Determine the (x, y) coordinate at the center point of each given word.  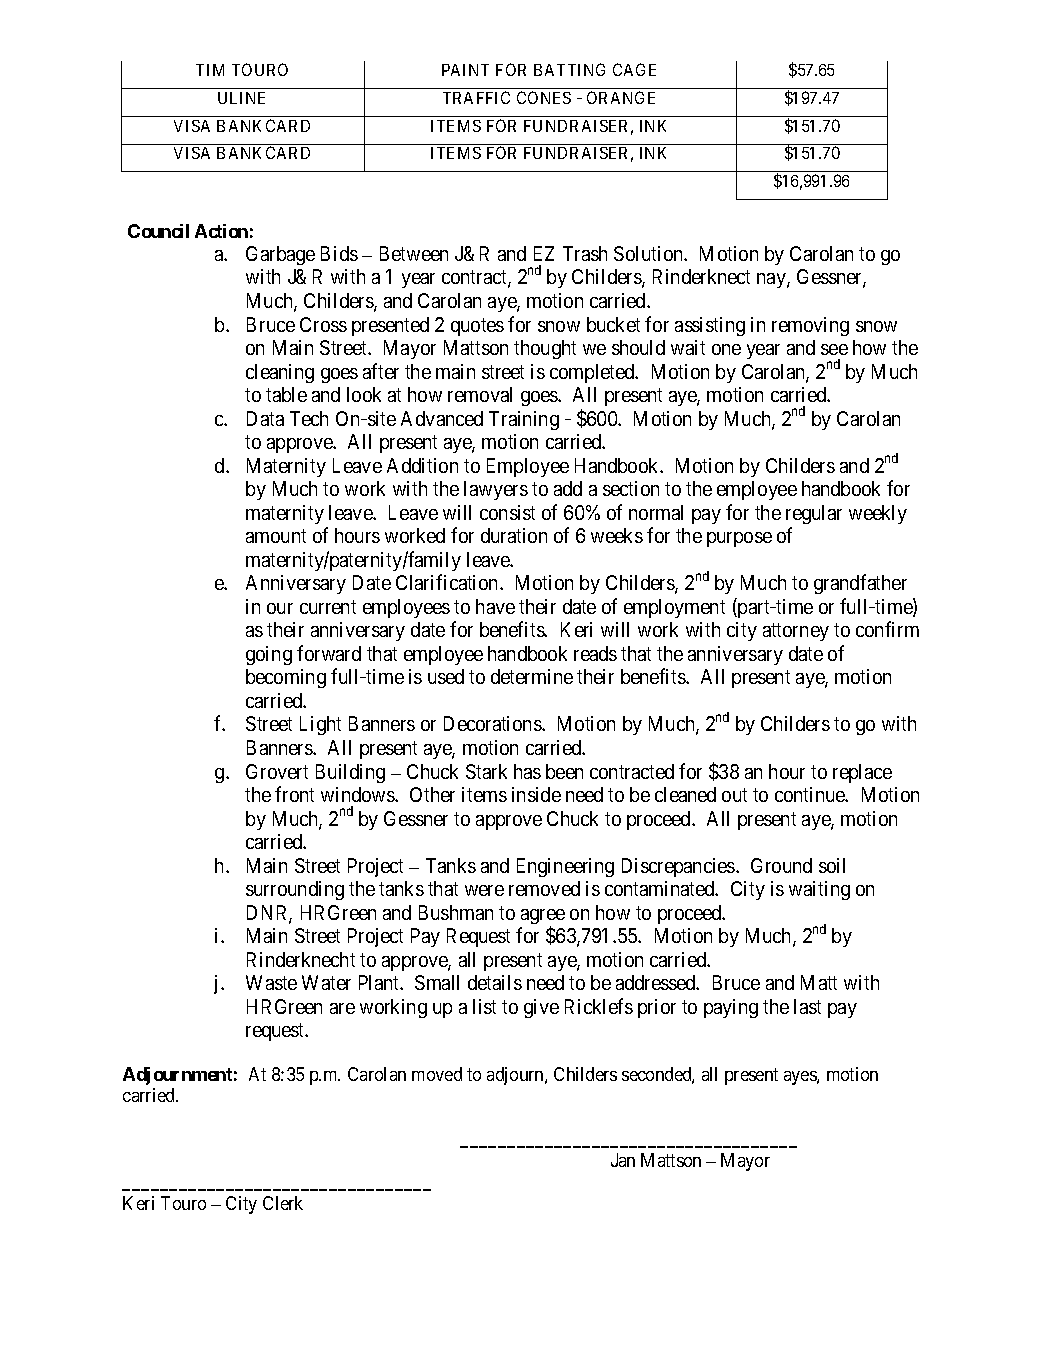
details (495, 982)
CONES (544, 97)
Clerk (283, 1203)
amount (276, 536)
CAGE (634, 69)
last (807, 1006)
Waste (271, 982)
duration (514, 535)
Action (221, 231)
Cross (323, 324)
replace (862, 773)
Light (320, 725)
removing (810, 326)
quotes (477, 327)
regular (814, 514)
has (527, 771)
